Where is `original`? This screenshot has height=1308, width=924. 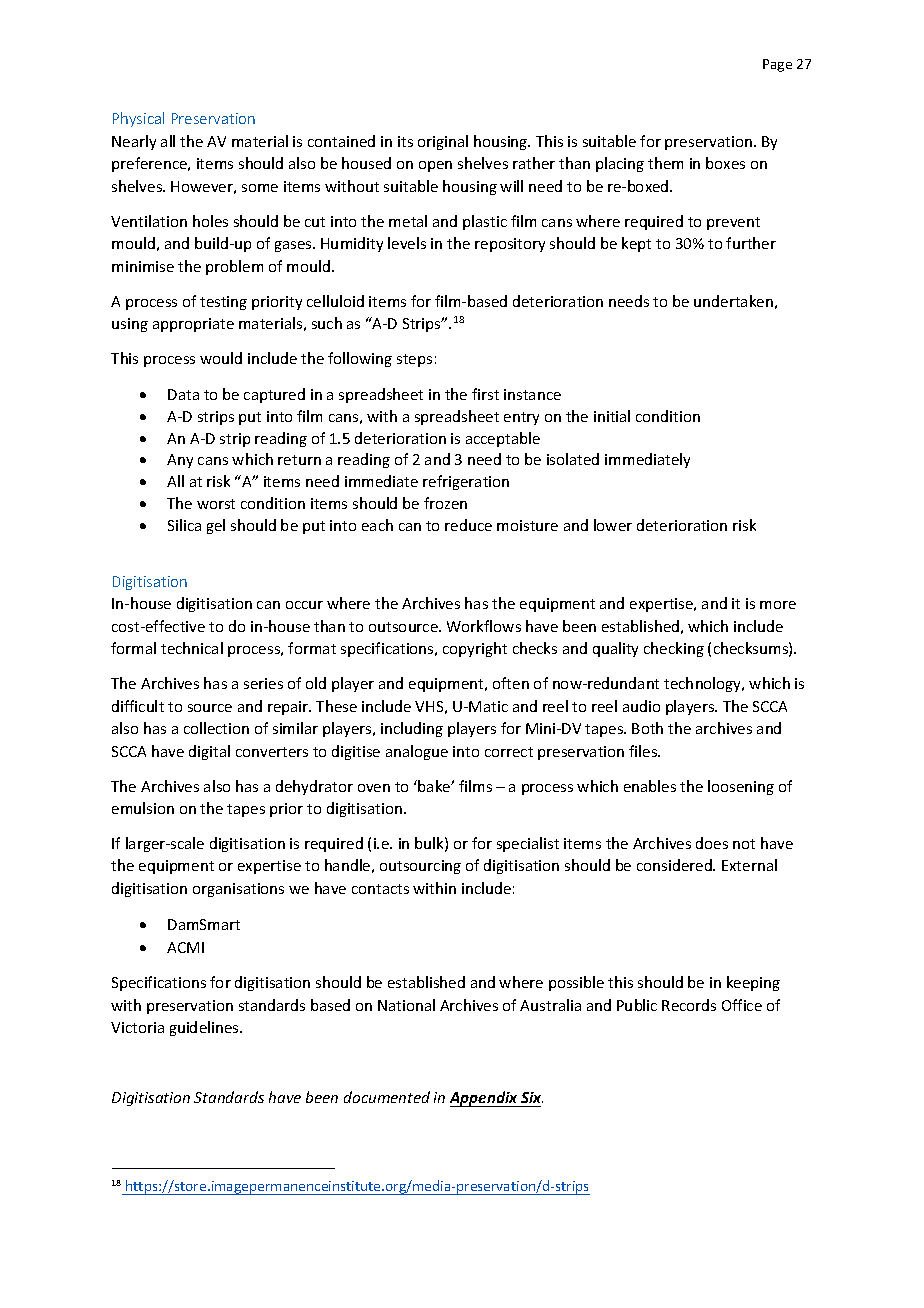
original is located at coordinates (443, 142).
